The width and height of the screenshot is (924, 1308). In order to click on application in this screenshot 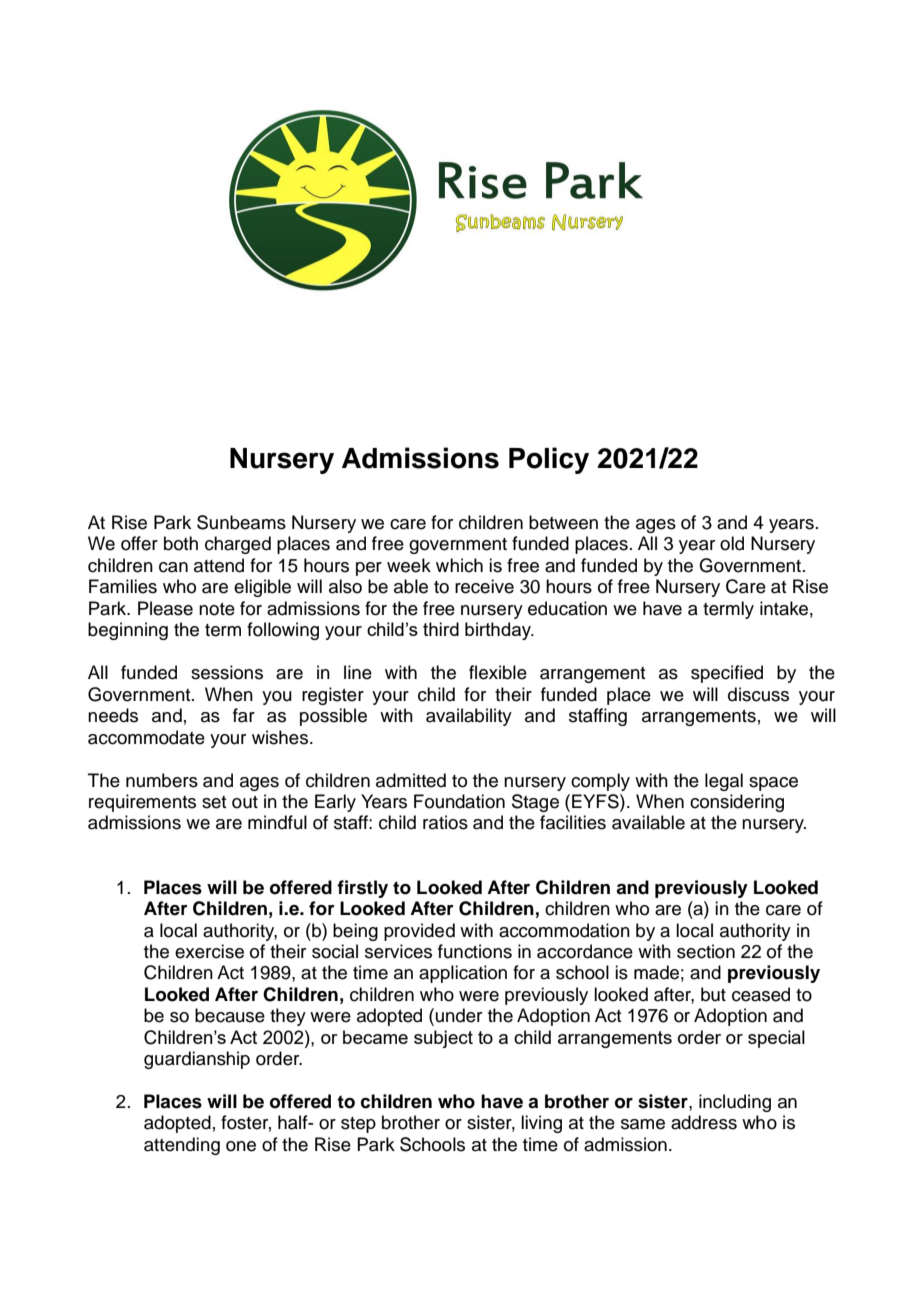, I will do `click(463, 974)`.
